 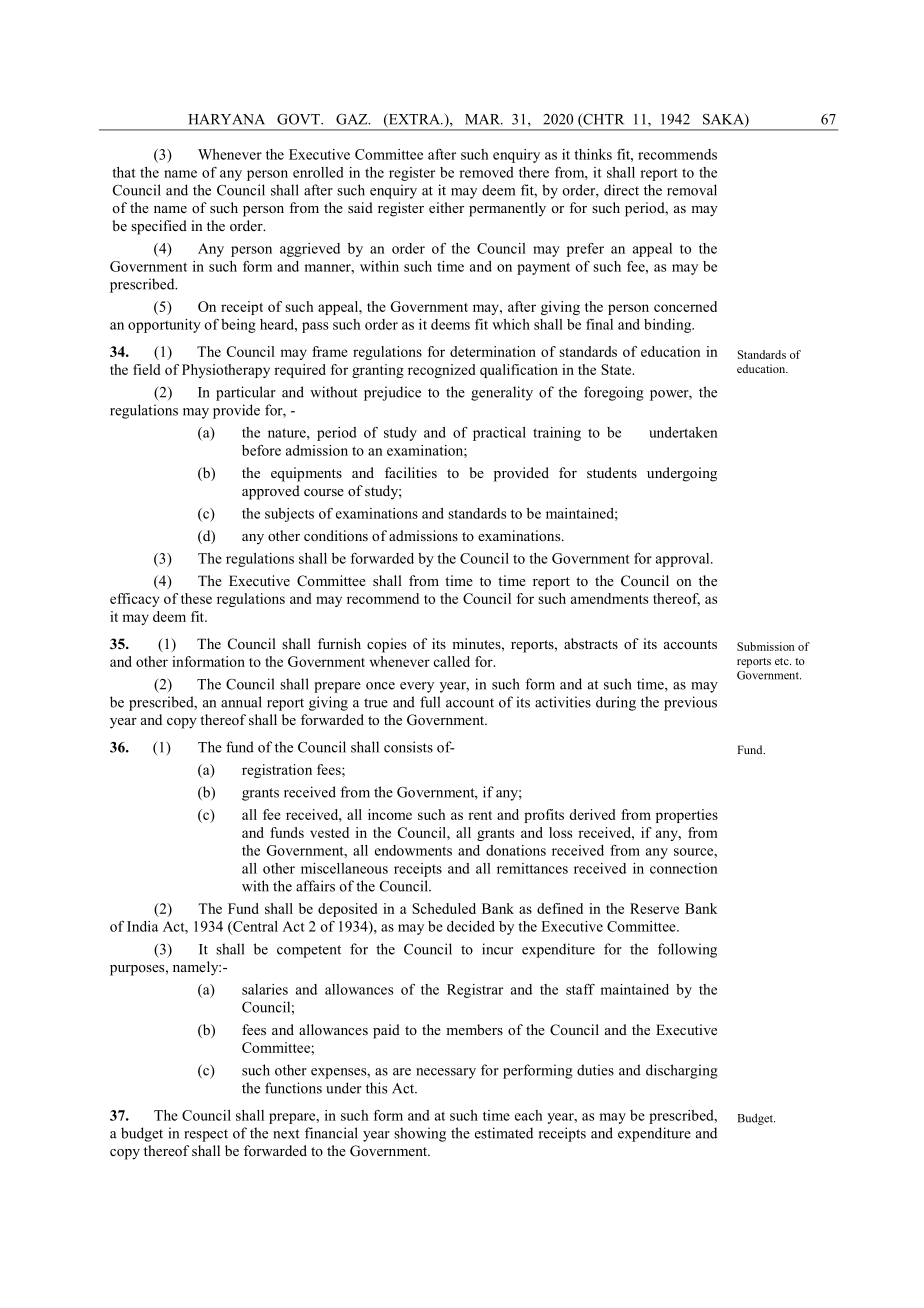 I want to click on recognized, so click(x=442, y=371).
